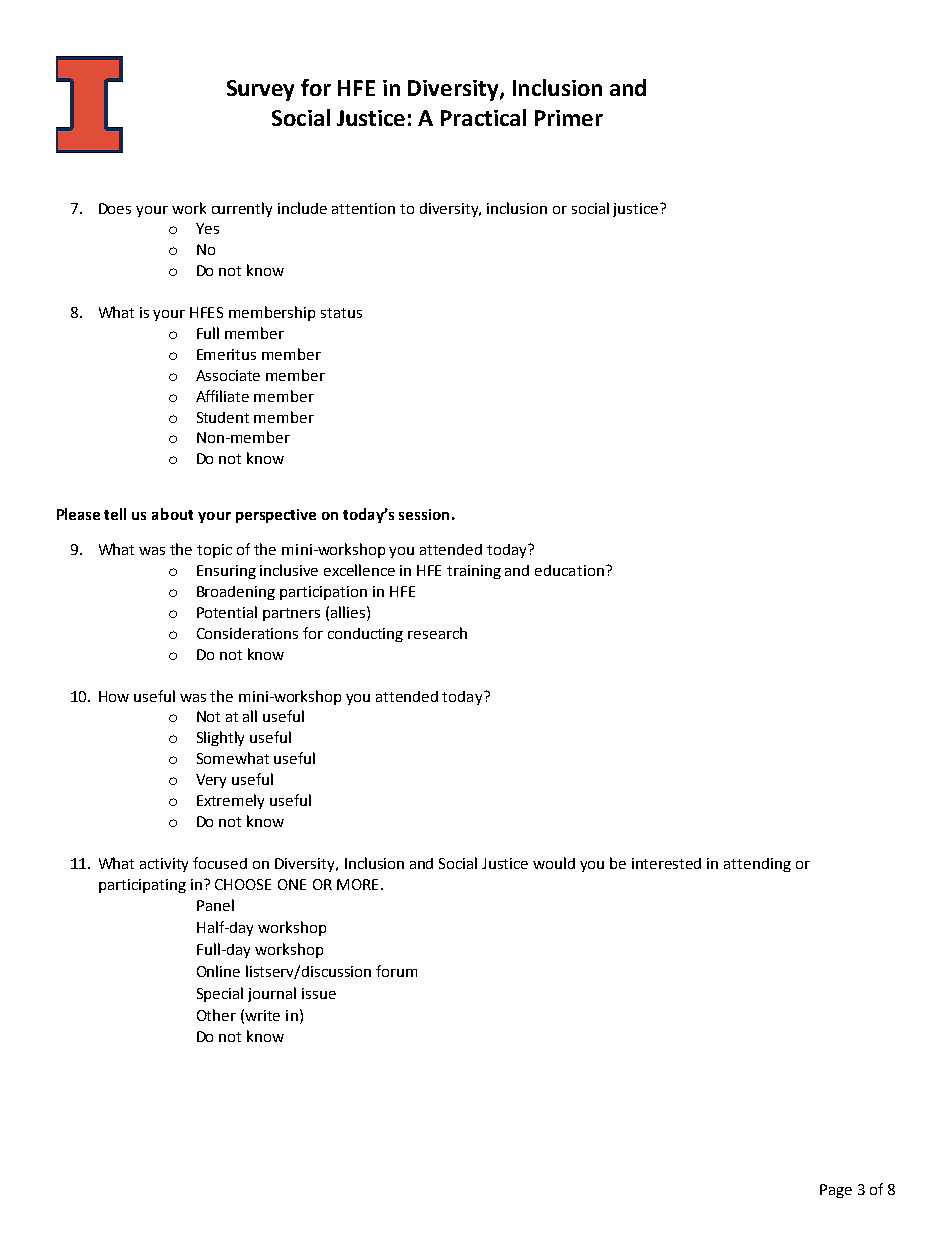 The height and width of the page is (1233, 952). Describe the element at coordinates (172, 514) in the page. I see `about` at that location.
